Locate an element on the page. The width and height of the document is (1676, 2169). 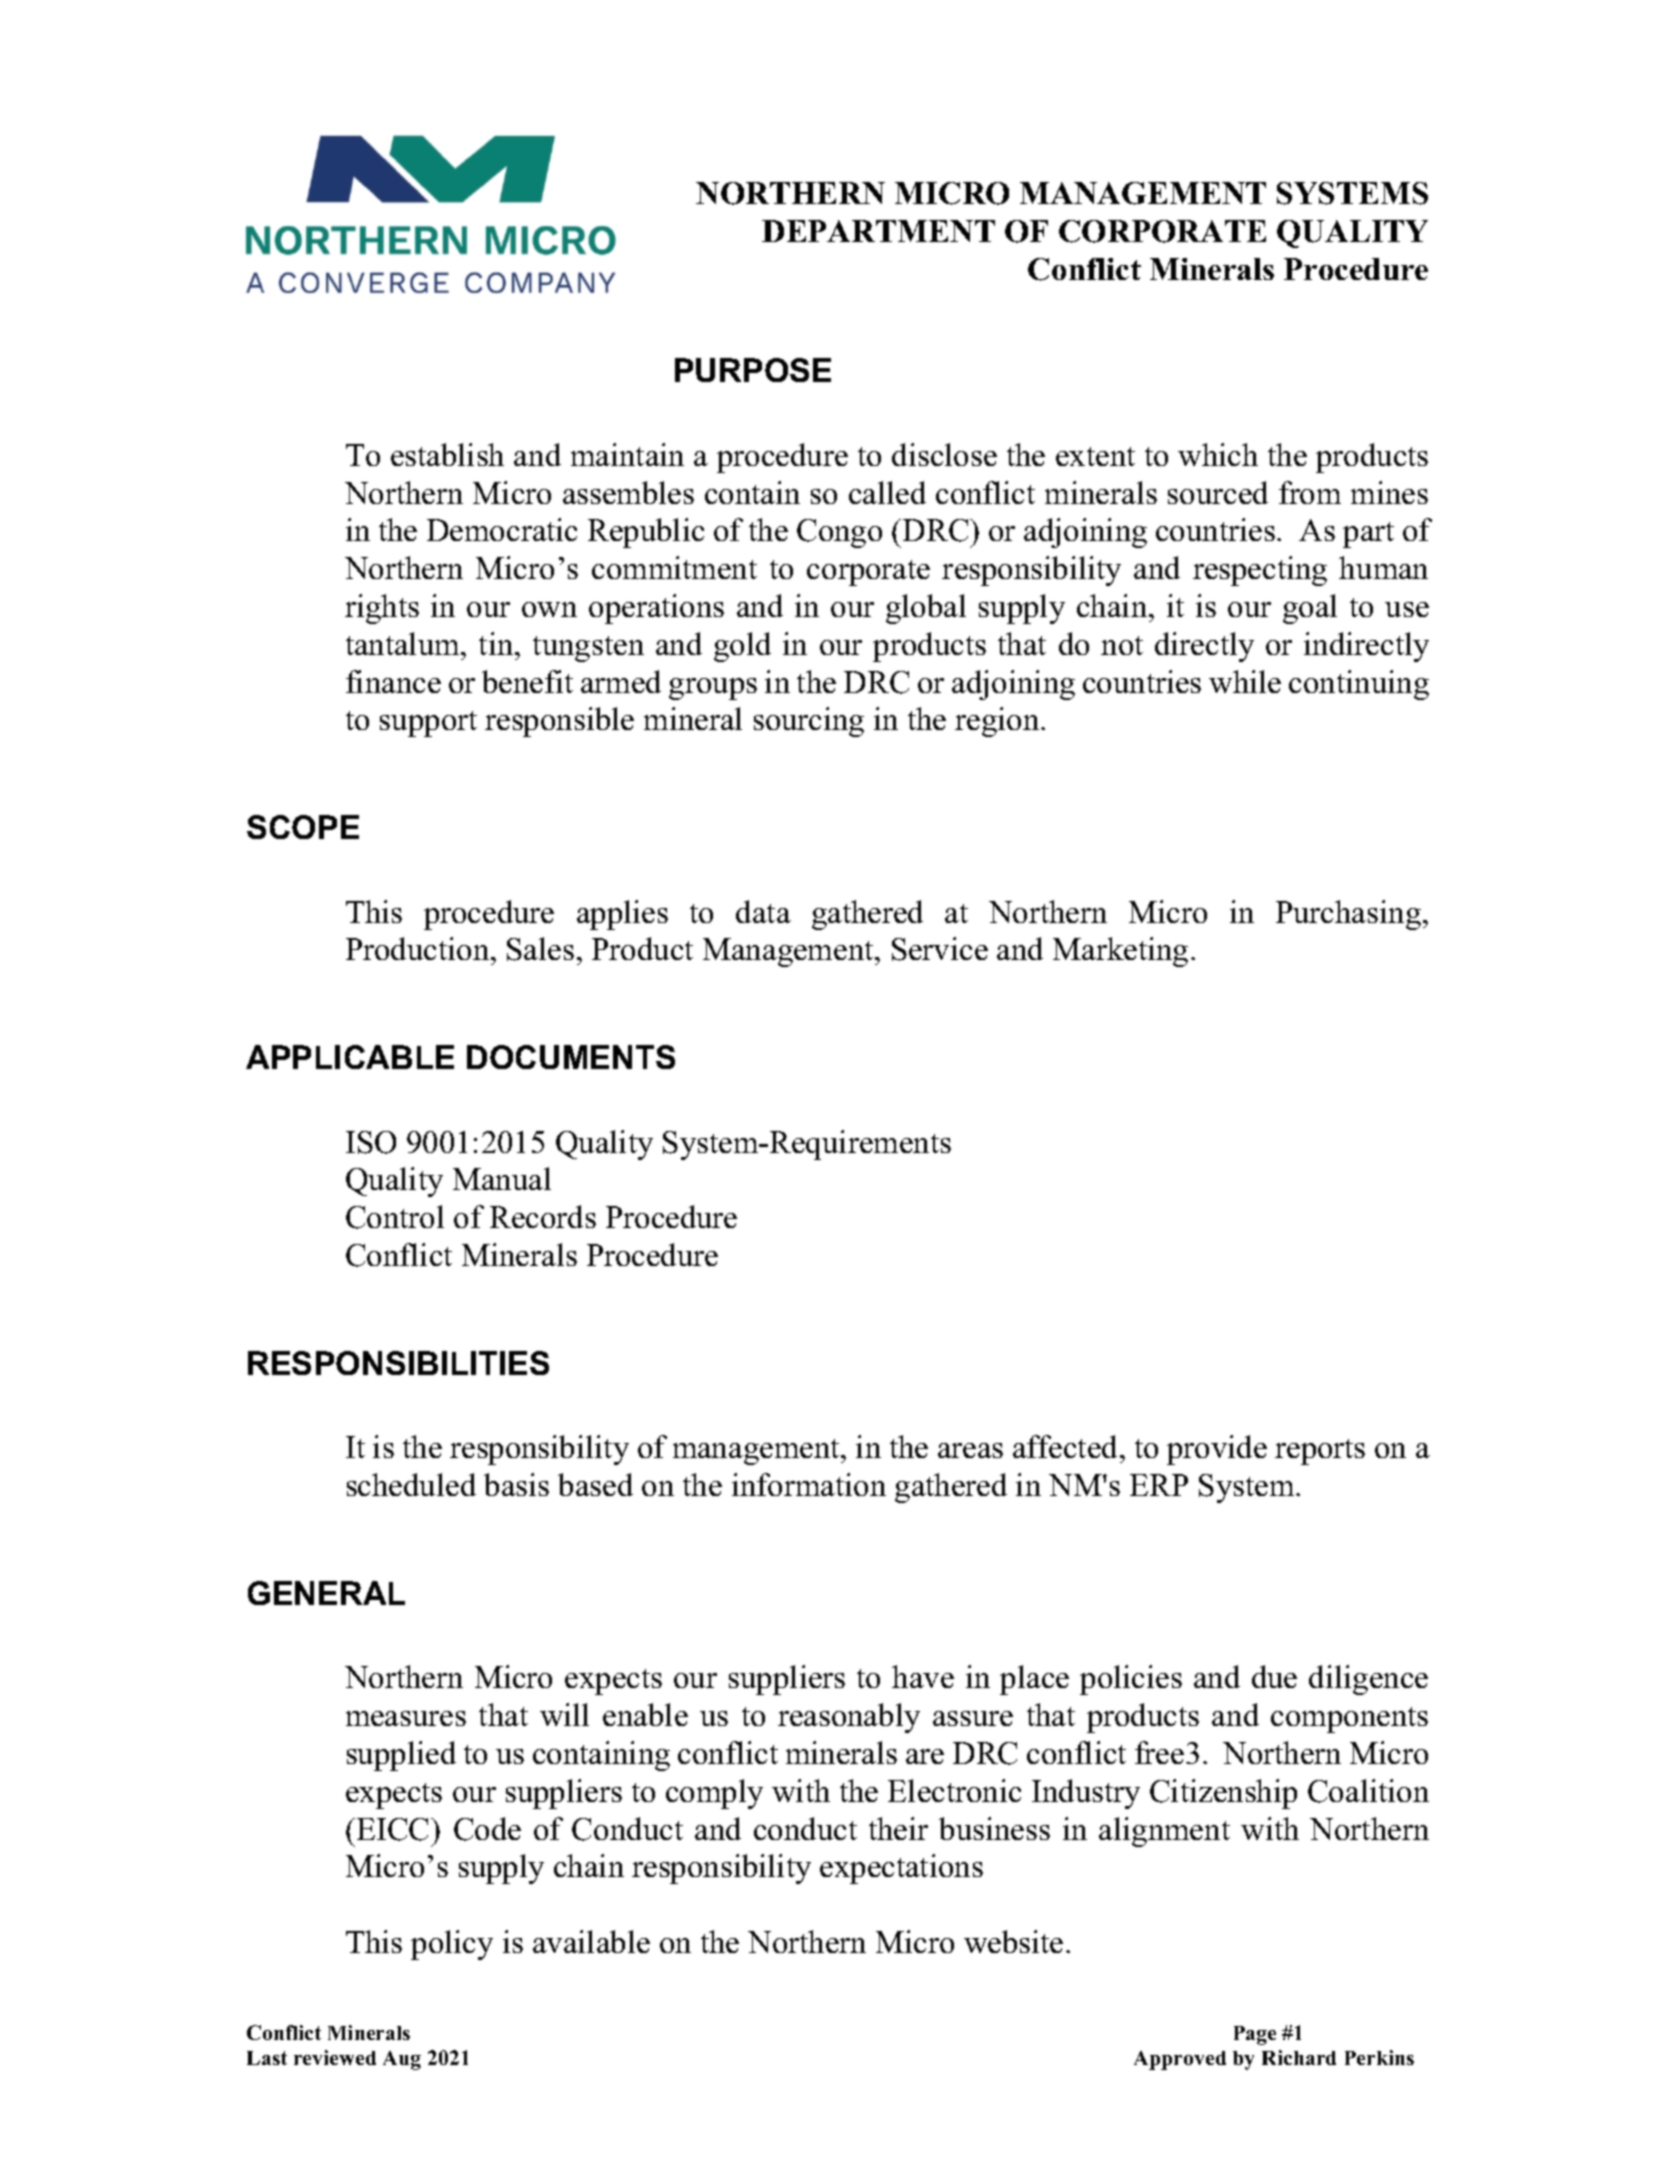
establish is located at coordinates (447, 454).
